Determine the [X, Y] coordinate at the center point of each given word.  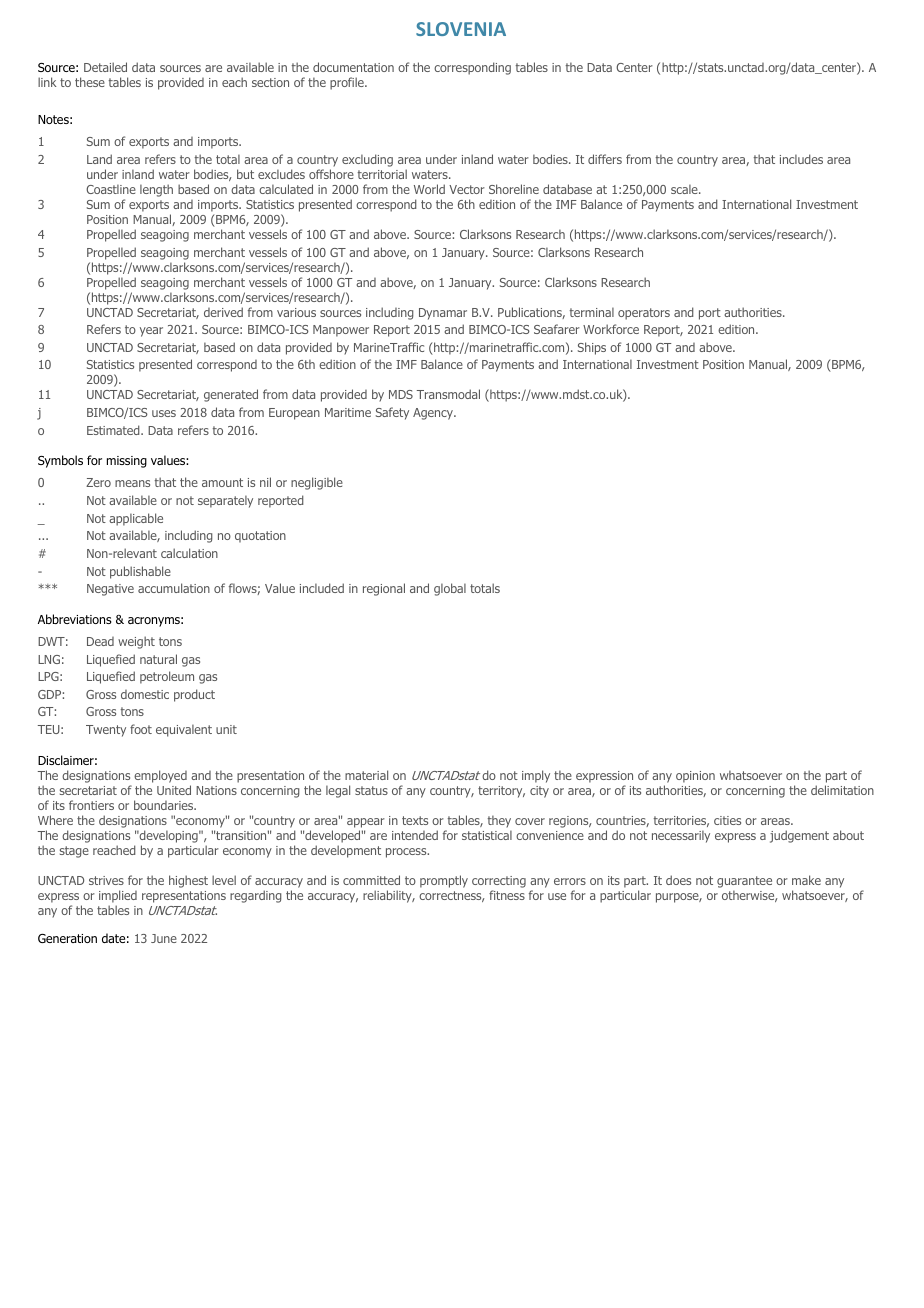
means [132, 483]
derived [223, 312]
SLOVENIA [461, 29]
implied [118, 896]
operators [644, 314]
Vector [467, 189]
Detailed [105, 67]
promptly [444, 881]
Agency [434, 414]
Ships [592, 348]
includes [801, 159]
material [366, 775]
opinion [695, 777]
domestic [145, 694]
